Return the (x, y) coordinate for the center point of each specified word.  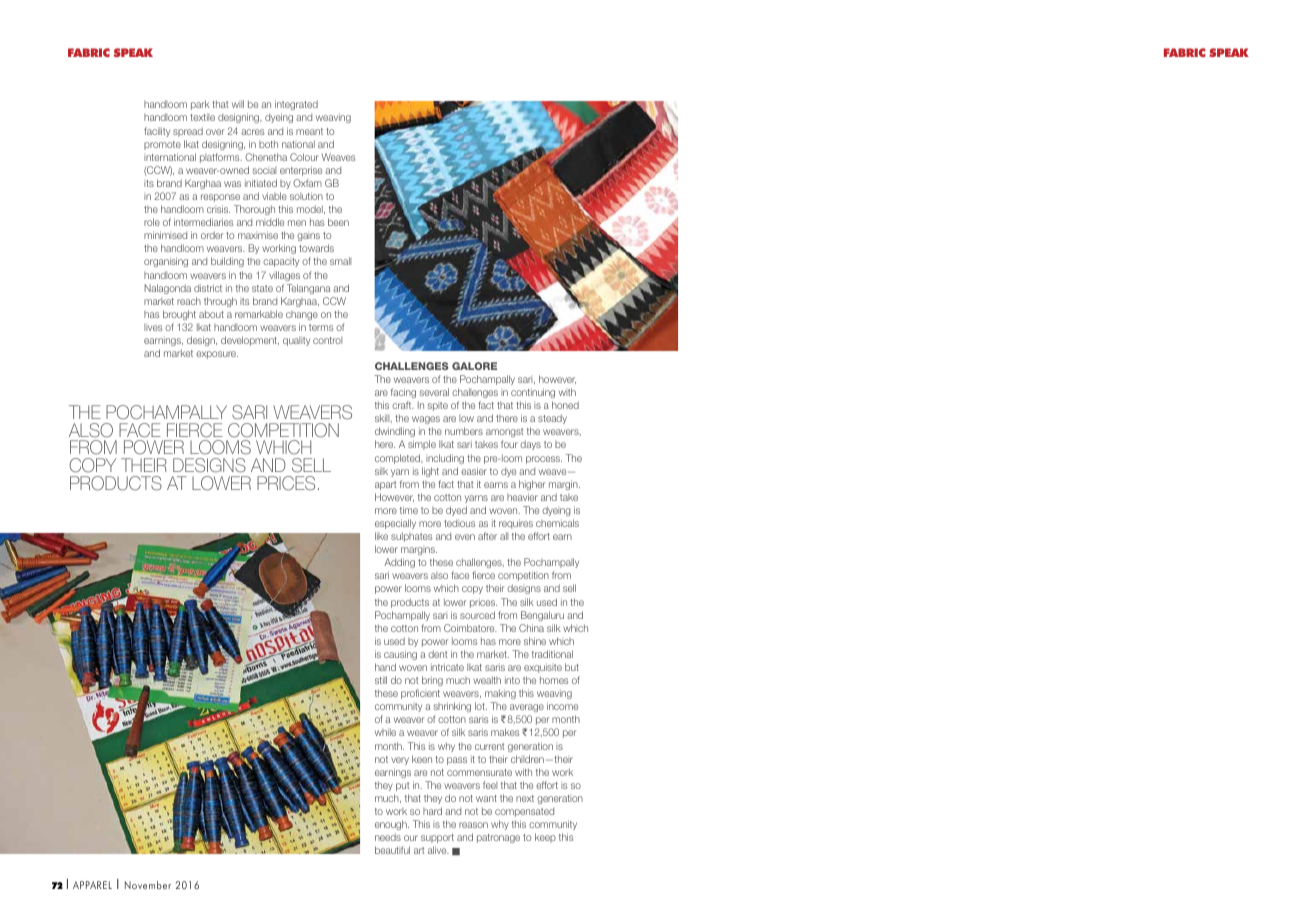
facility (157, 132)
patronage (498, 838)
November (148, 885)
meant (309, 131)
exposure (217, 355)
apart (385, 485)
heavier (522, 497)
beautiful (392, 850)
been (338, 222)
